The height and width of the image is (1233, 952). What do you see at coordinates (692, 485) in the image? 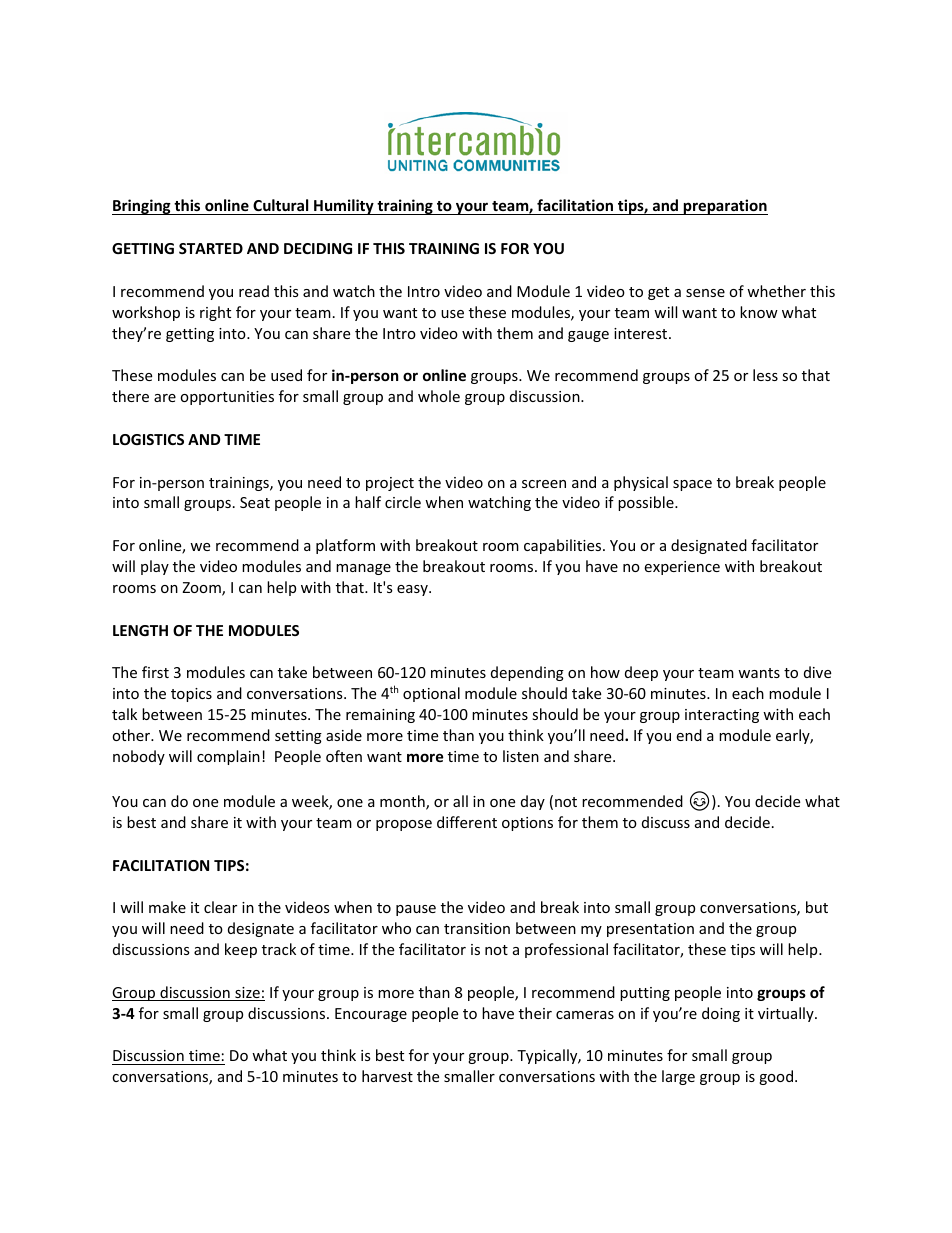
I see `space` at bounding box center [692, 485].
